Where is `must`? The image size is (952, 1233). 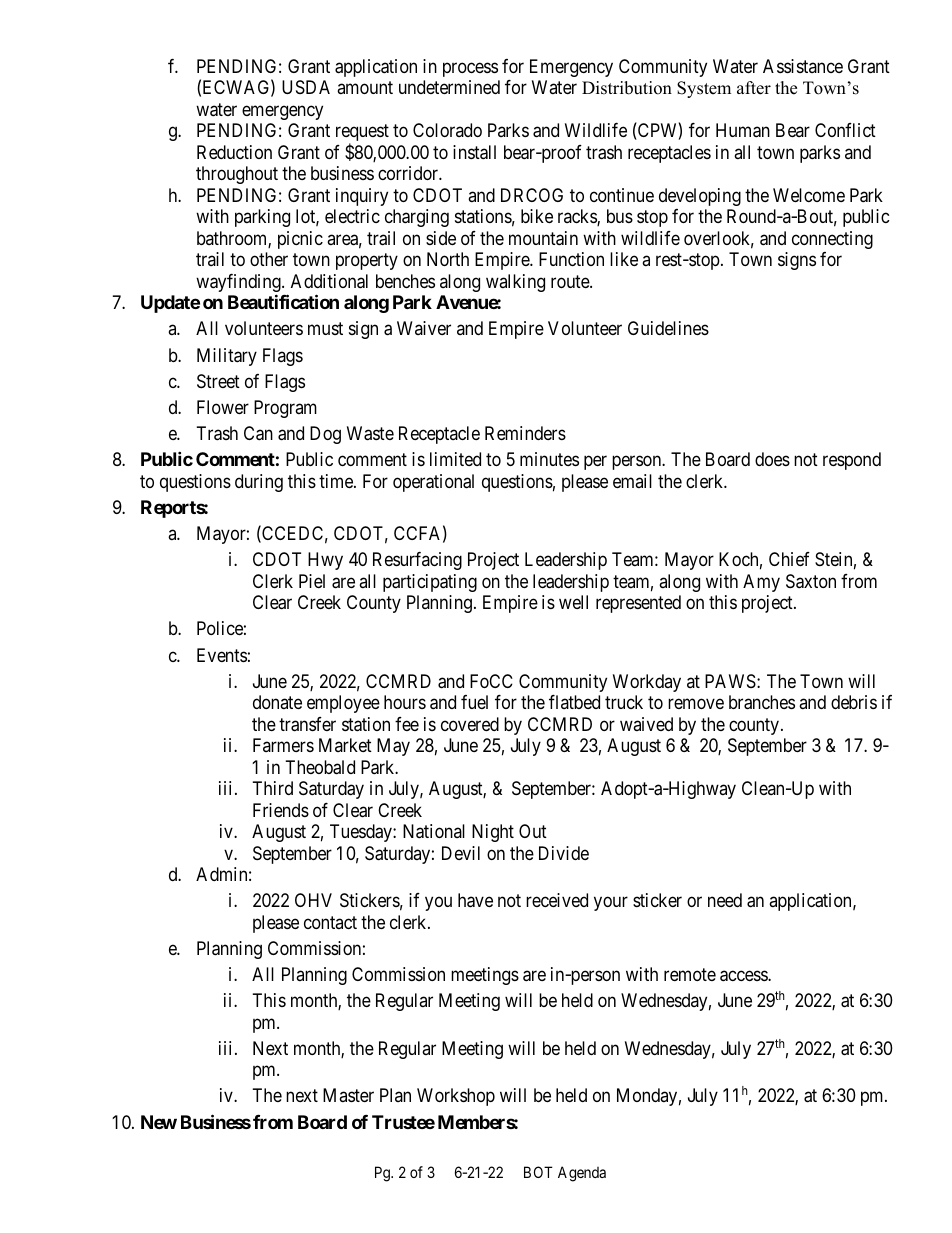 must is located at coordinates (325, 329).
